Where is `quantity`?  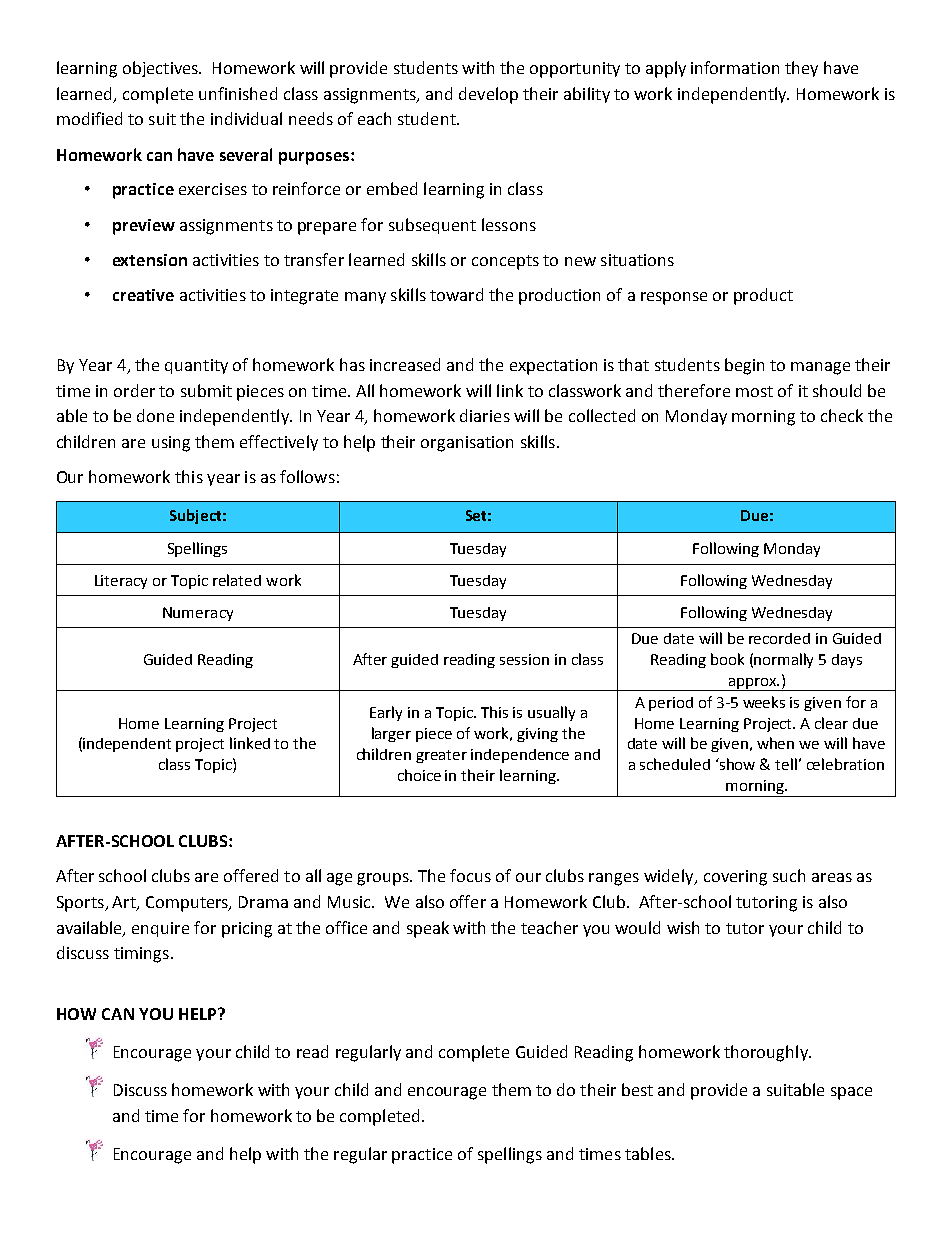 quantity is located at coordinates (196, 366).
